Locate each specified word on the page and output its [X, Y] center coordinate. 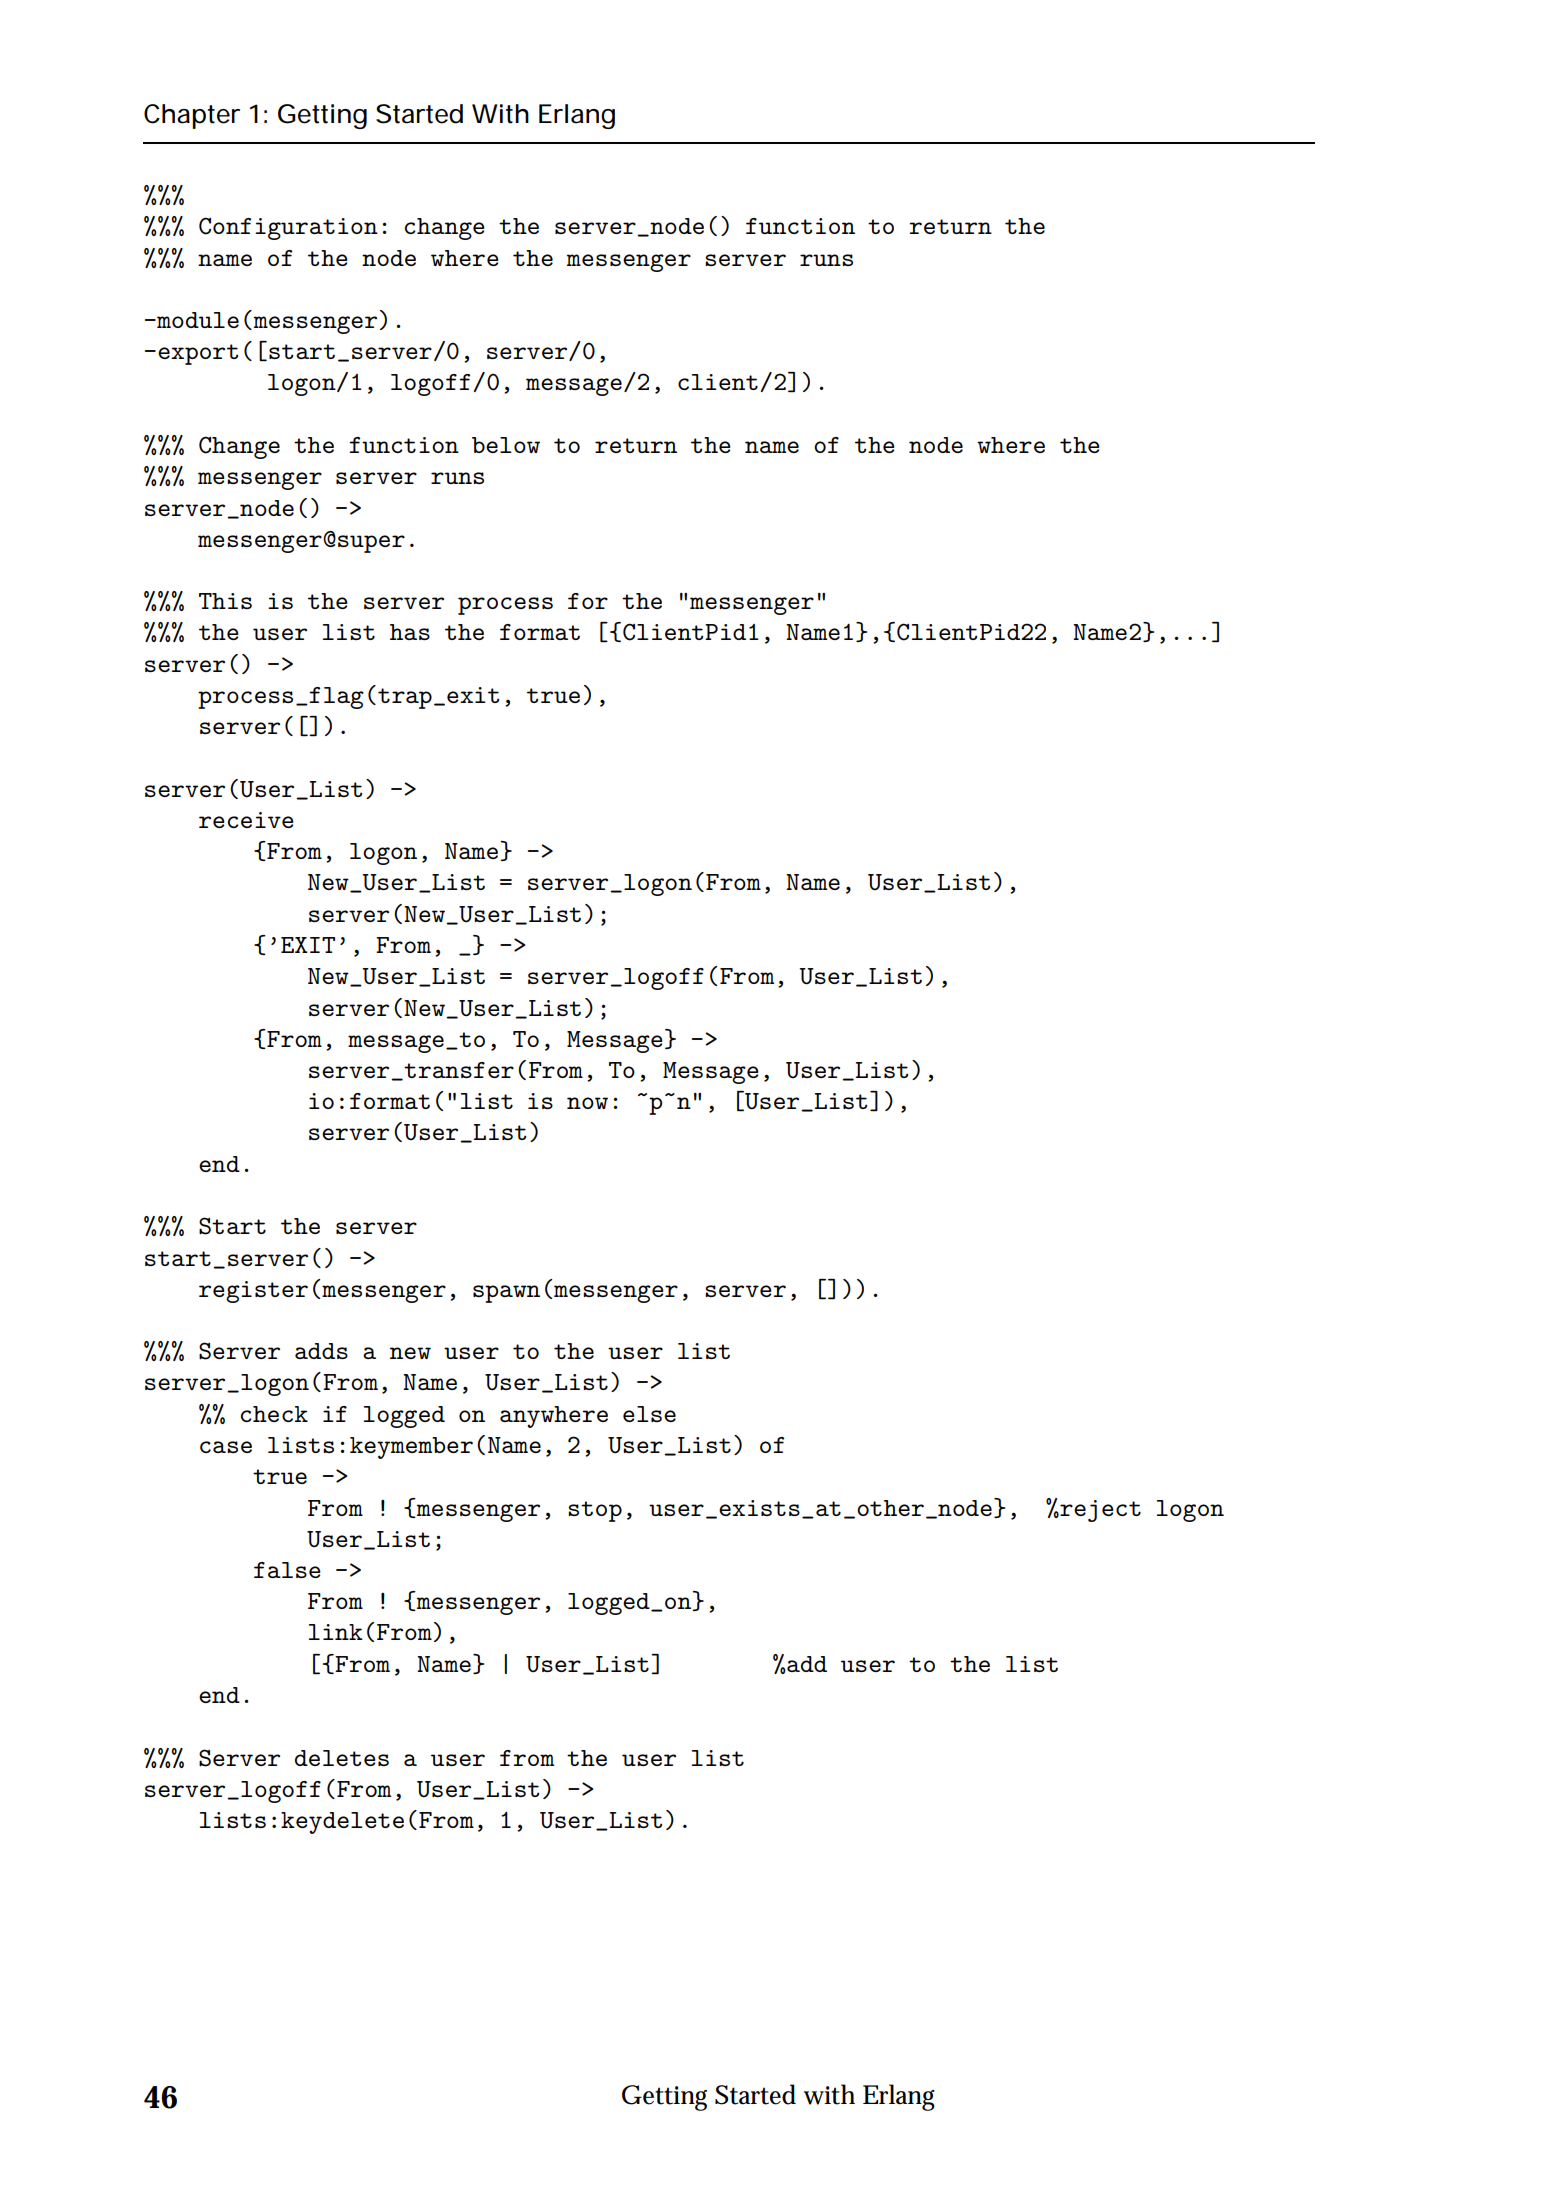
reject [1099, 1511]
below [506, 445]
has [410, 632]
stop [595, 1511]
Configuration [288, 228]
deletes [342, 1758]
